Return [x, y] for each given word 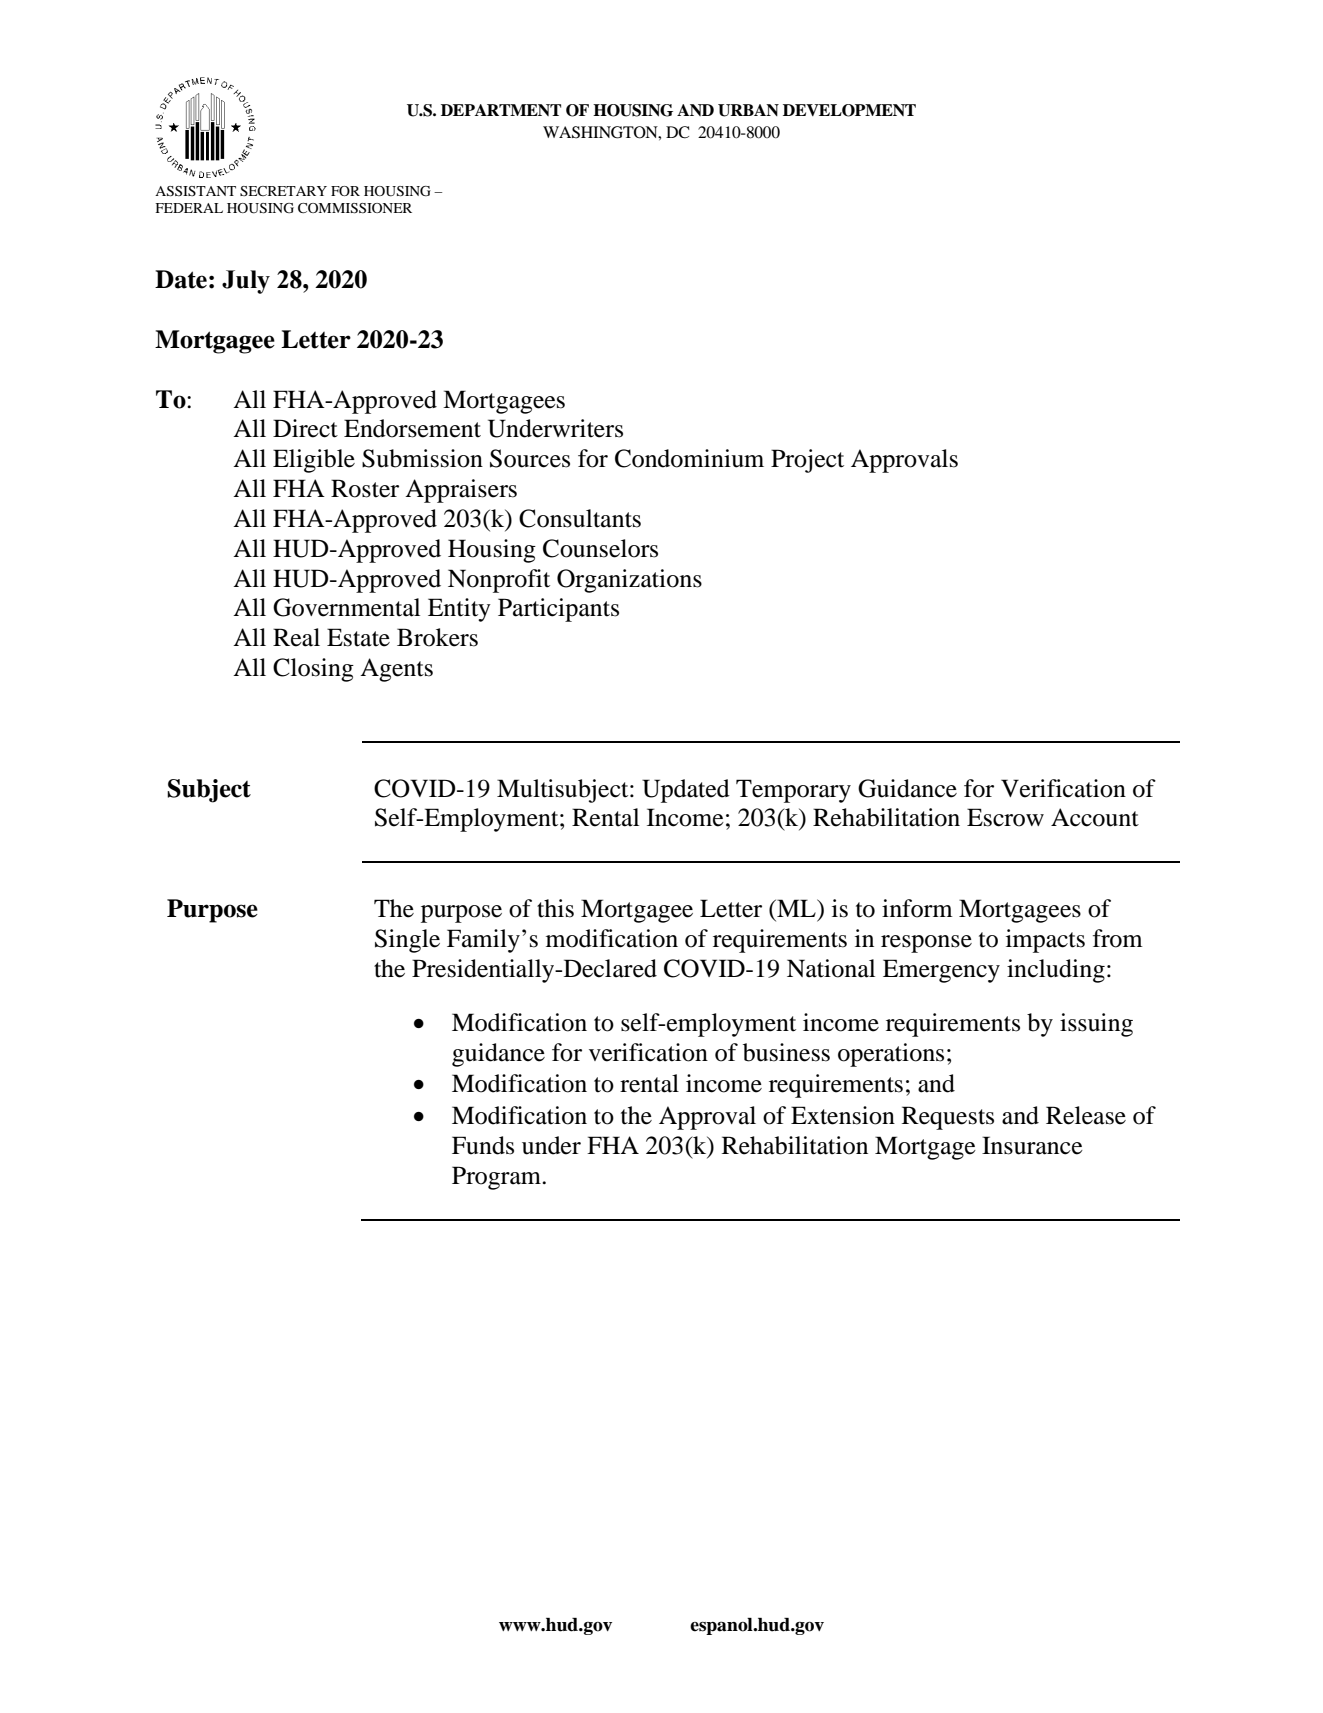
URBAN [748, 110]
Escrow [1005, 817]
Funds [483, 1145]
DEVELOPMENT [849, 110]
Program [497, 1178]
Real [296, 637]
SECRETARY [283, 191]
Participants [558, 610]
